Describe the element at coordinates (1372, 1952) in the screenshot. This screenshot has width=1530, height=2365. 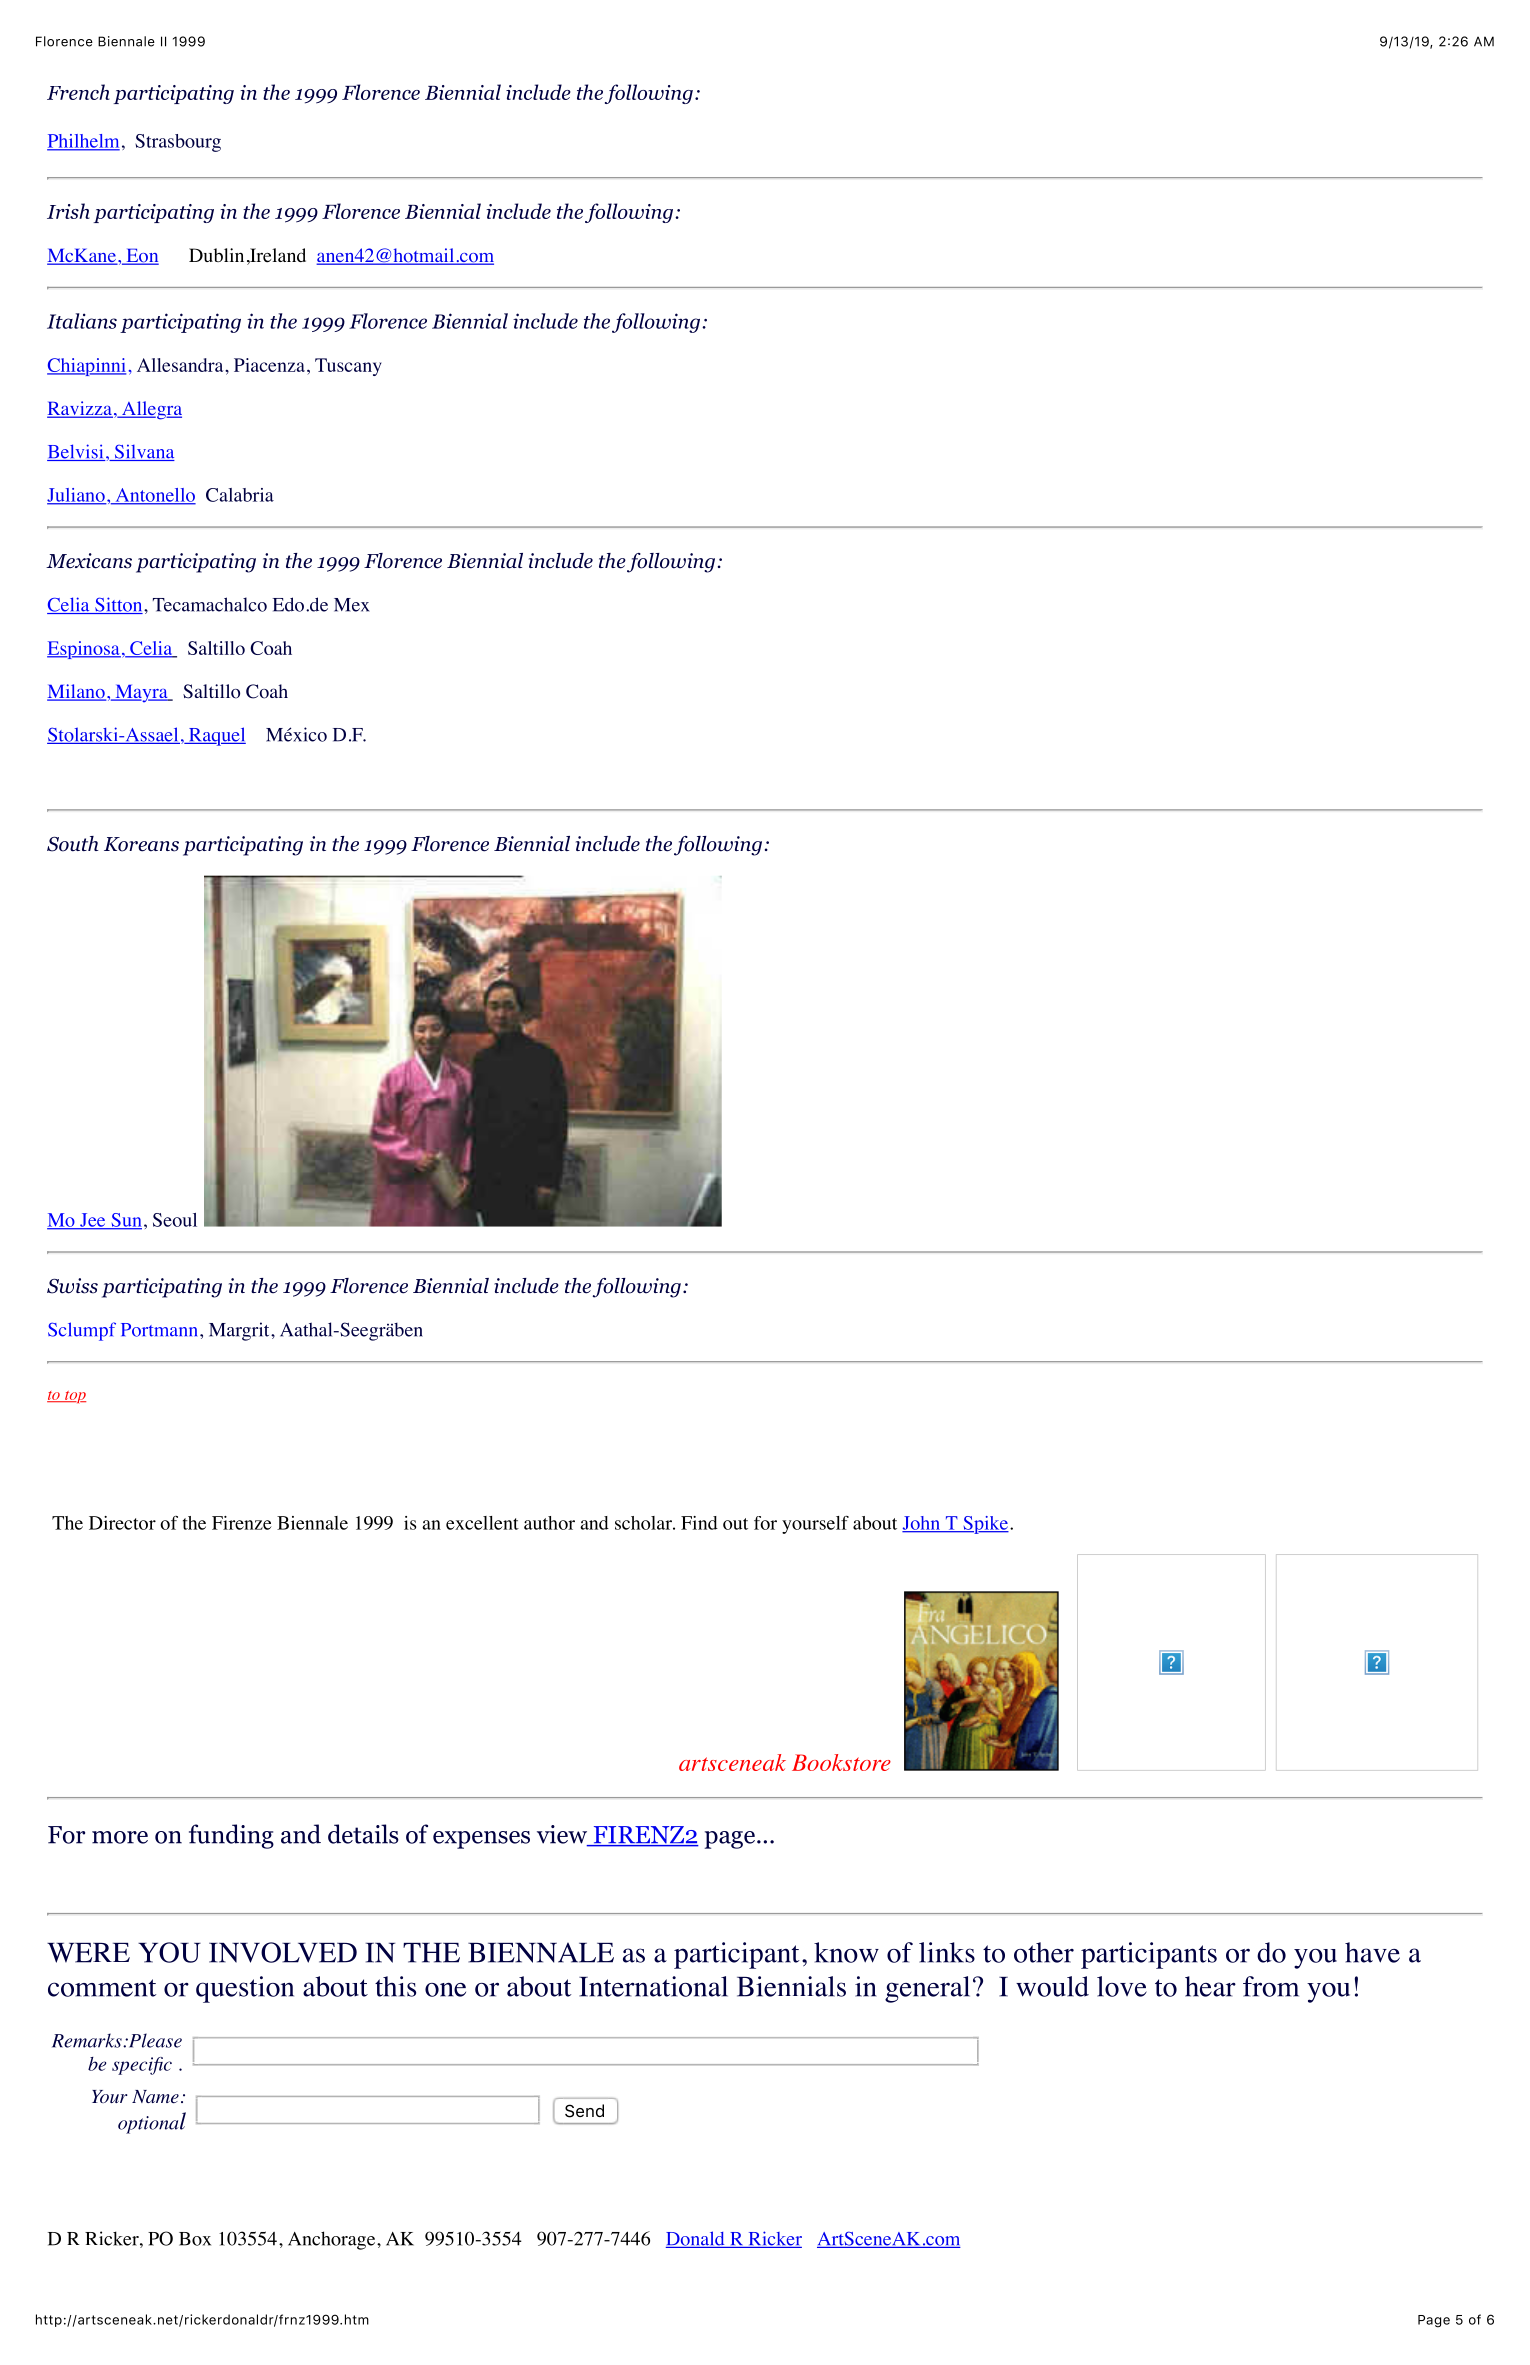
I see `have` at that location.
